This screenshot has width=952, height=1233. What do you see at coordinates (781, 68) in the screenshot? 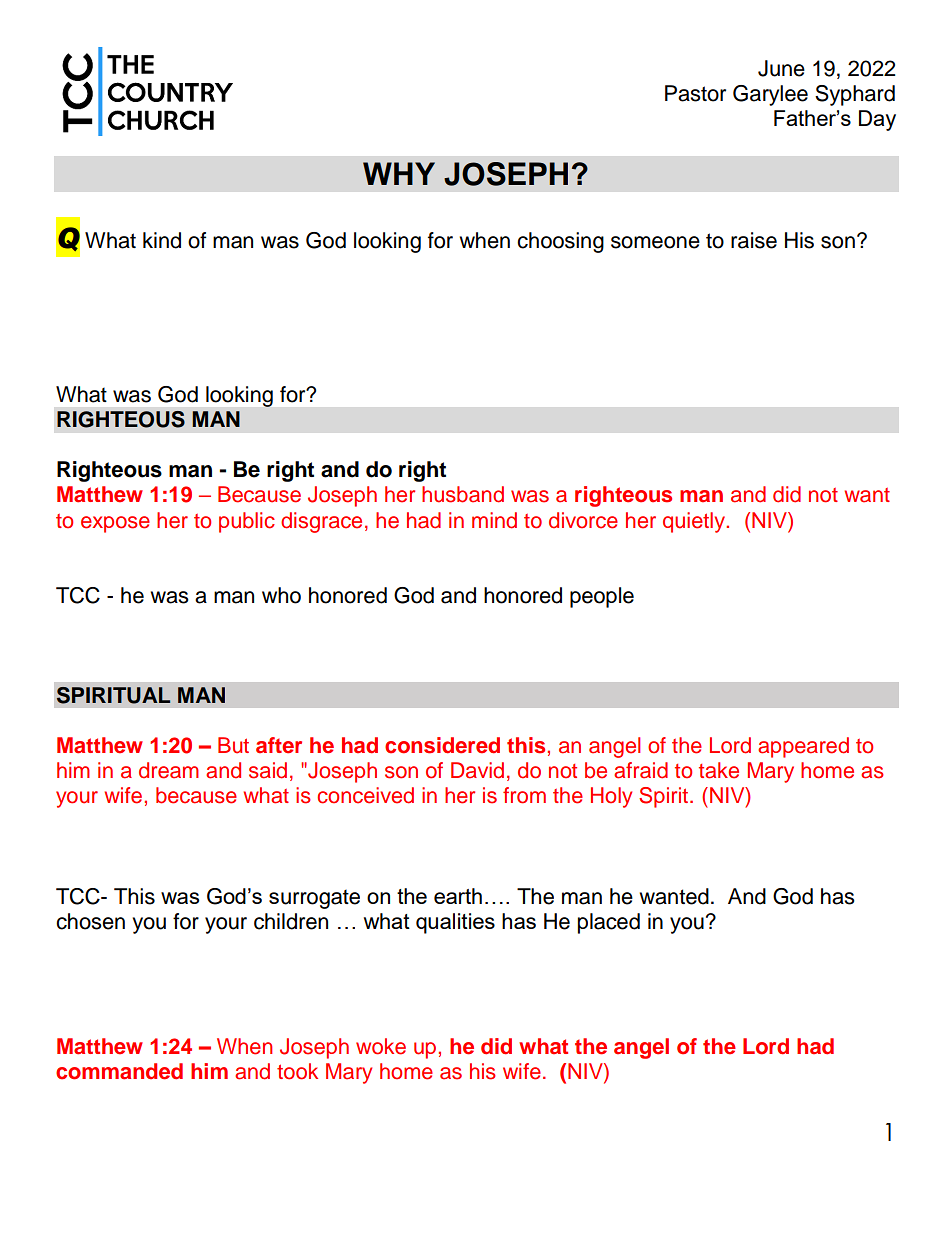
I see `June` at bounding box center [781, 68].
